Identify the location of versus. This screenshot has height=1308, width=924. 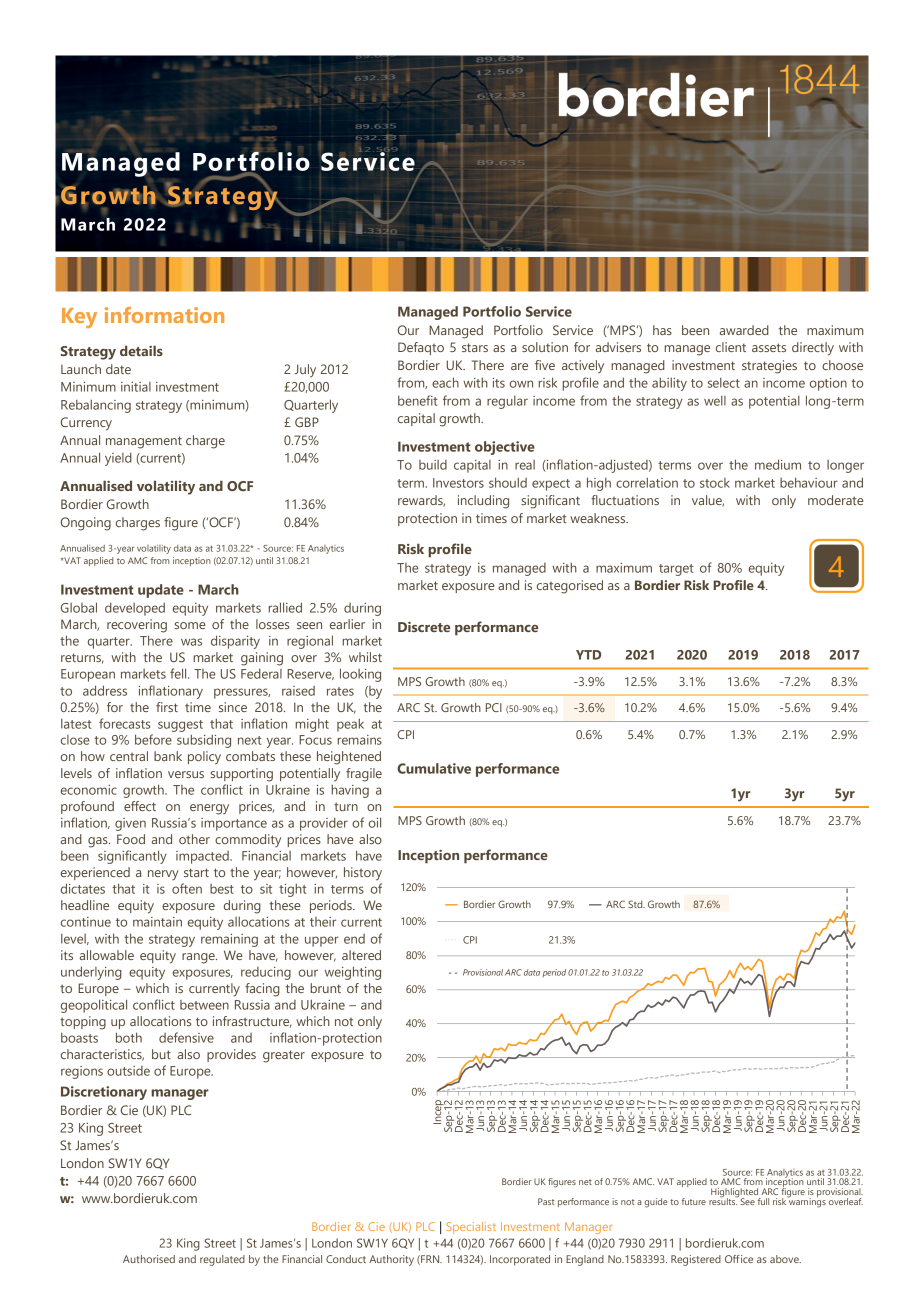
(186, 774).
